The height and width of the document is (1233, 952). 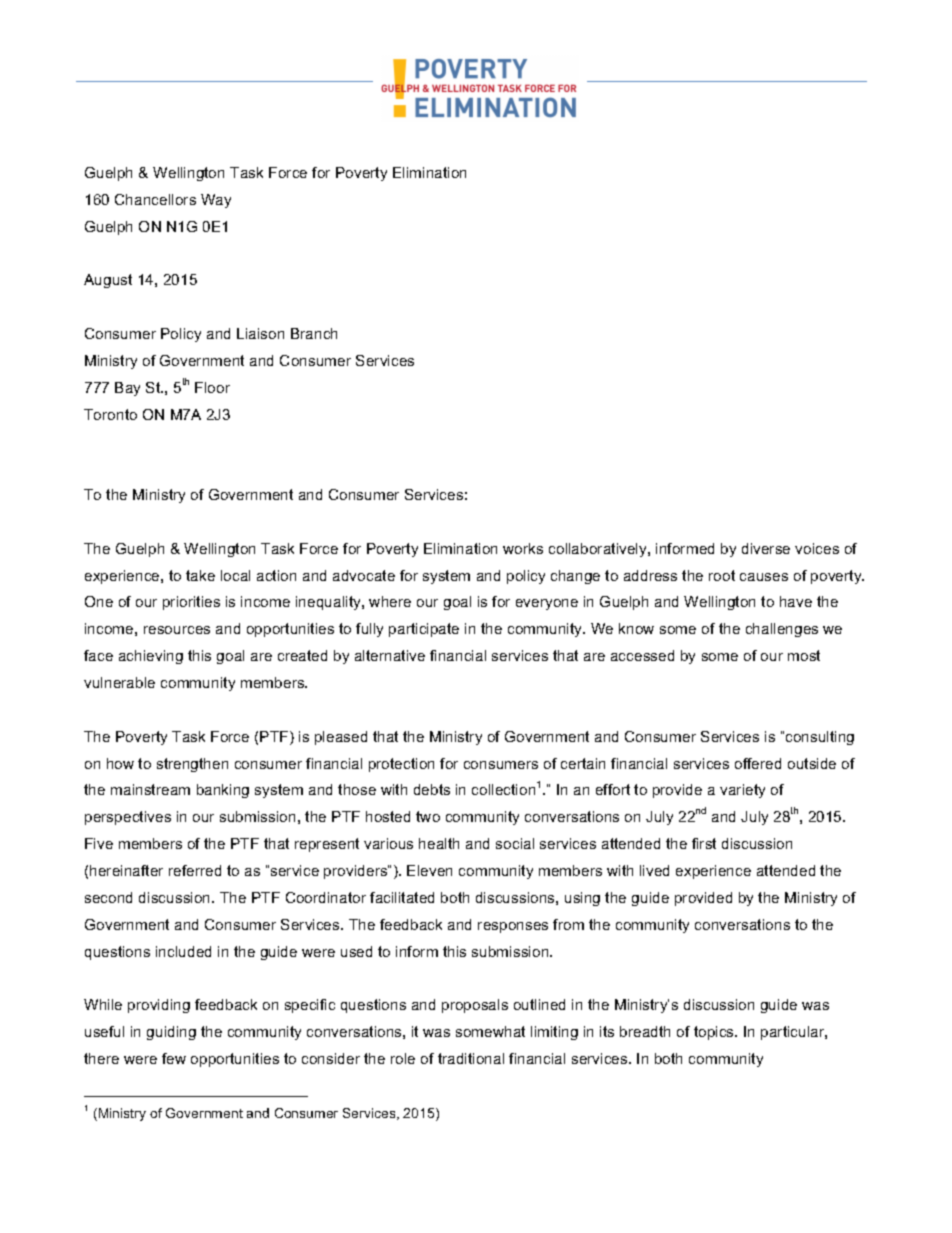 I want to click on diverse, so click(x=766, y=548).
